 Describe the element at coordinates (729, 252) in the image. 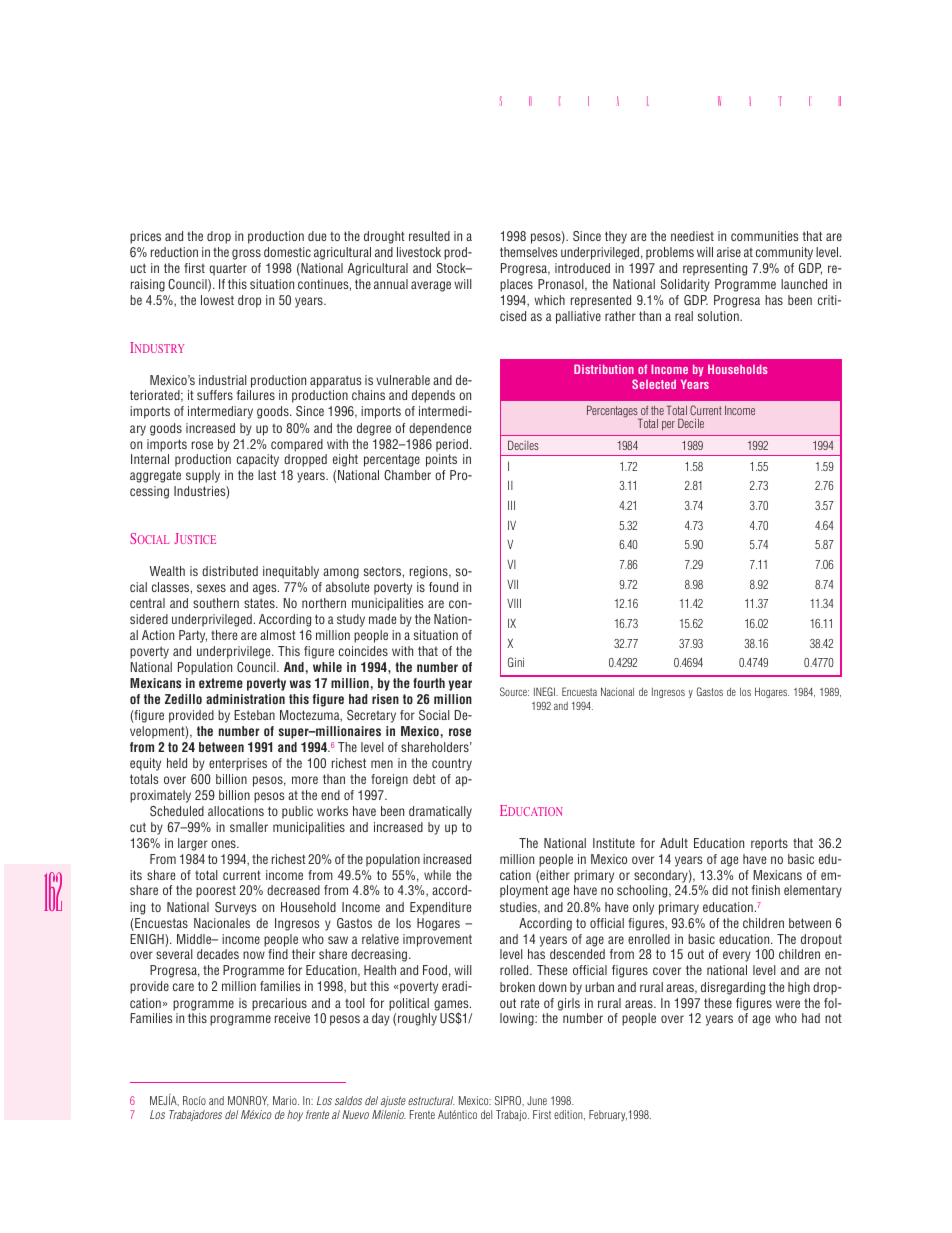

I see `arise` at that location.
